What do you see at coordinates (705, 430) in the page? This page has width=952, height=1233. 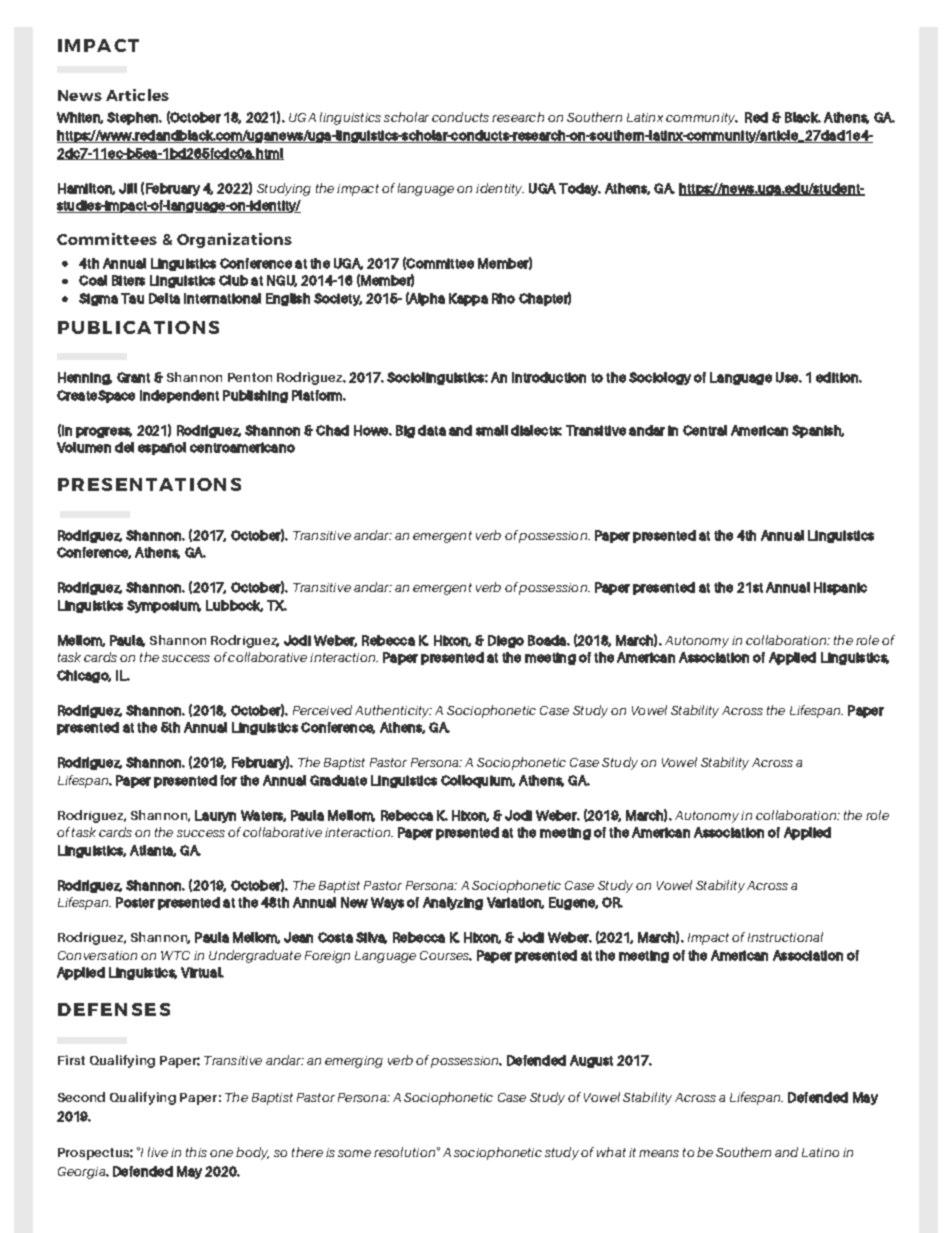 I see `Central` at bounding box center [705, 430].
